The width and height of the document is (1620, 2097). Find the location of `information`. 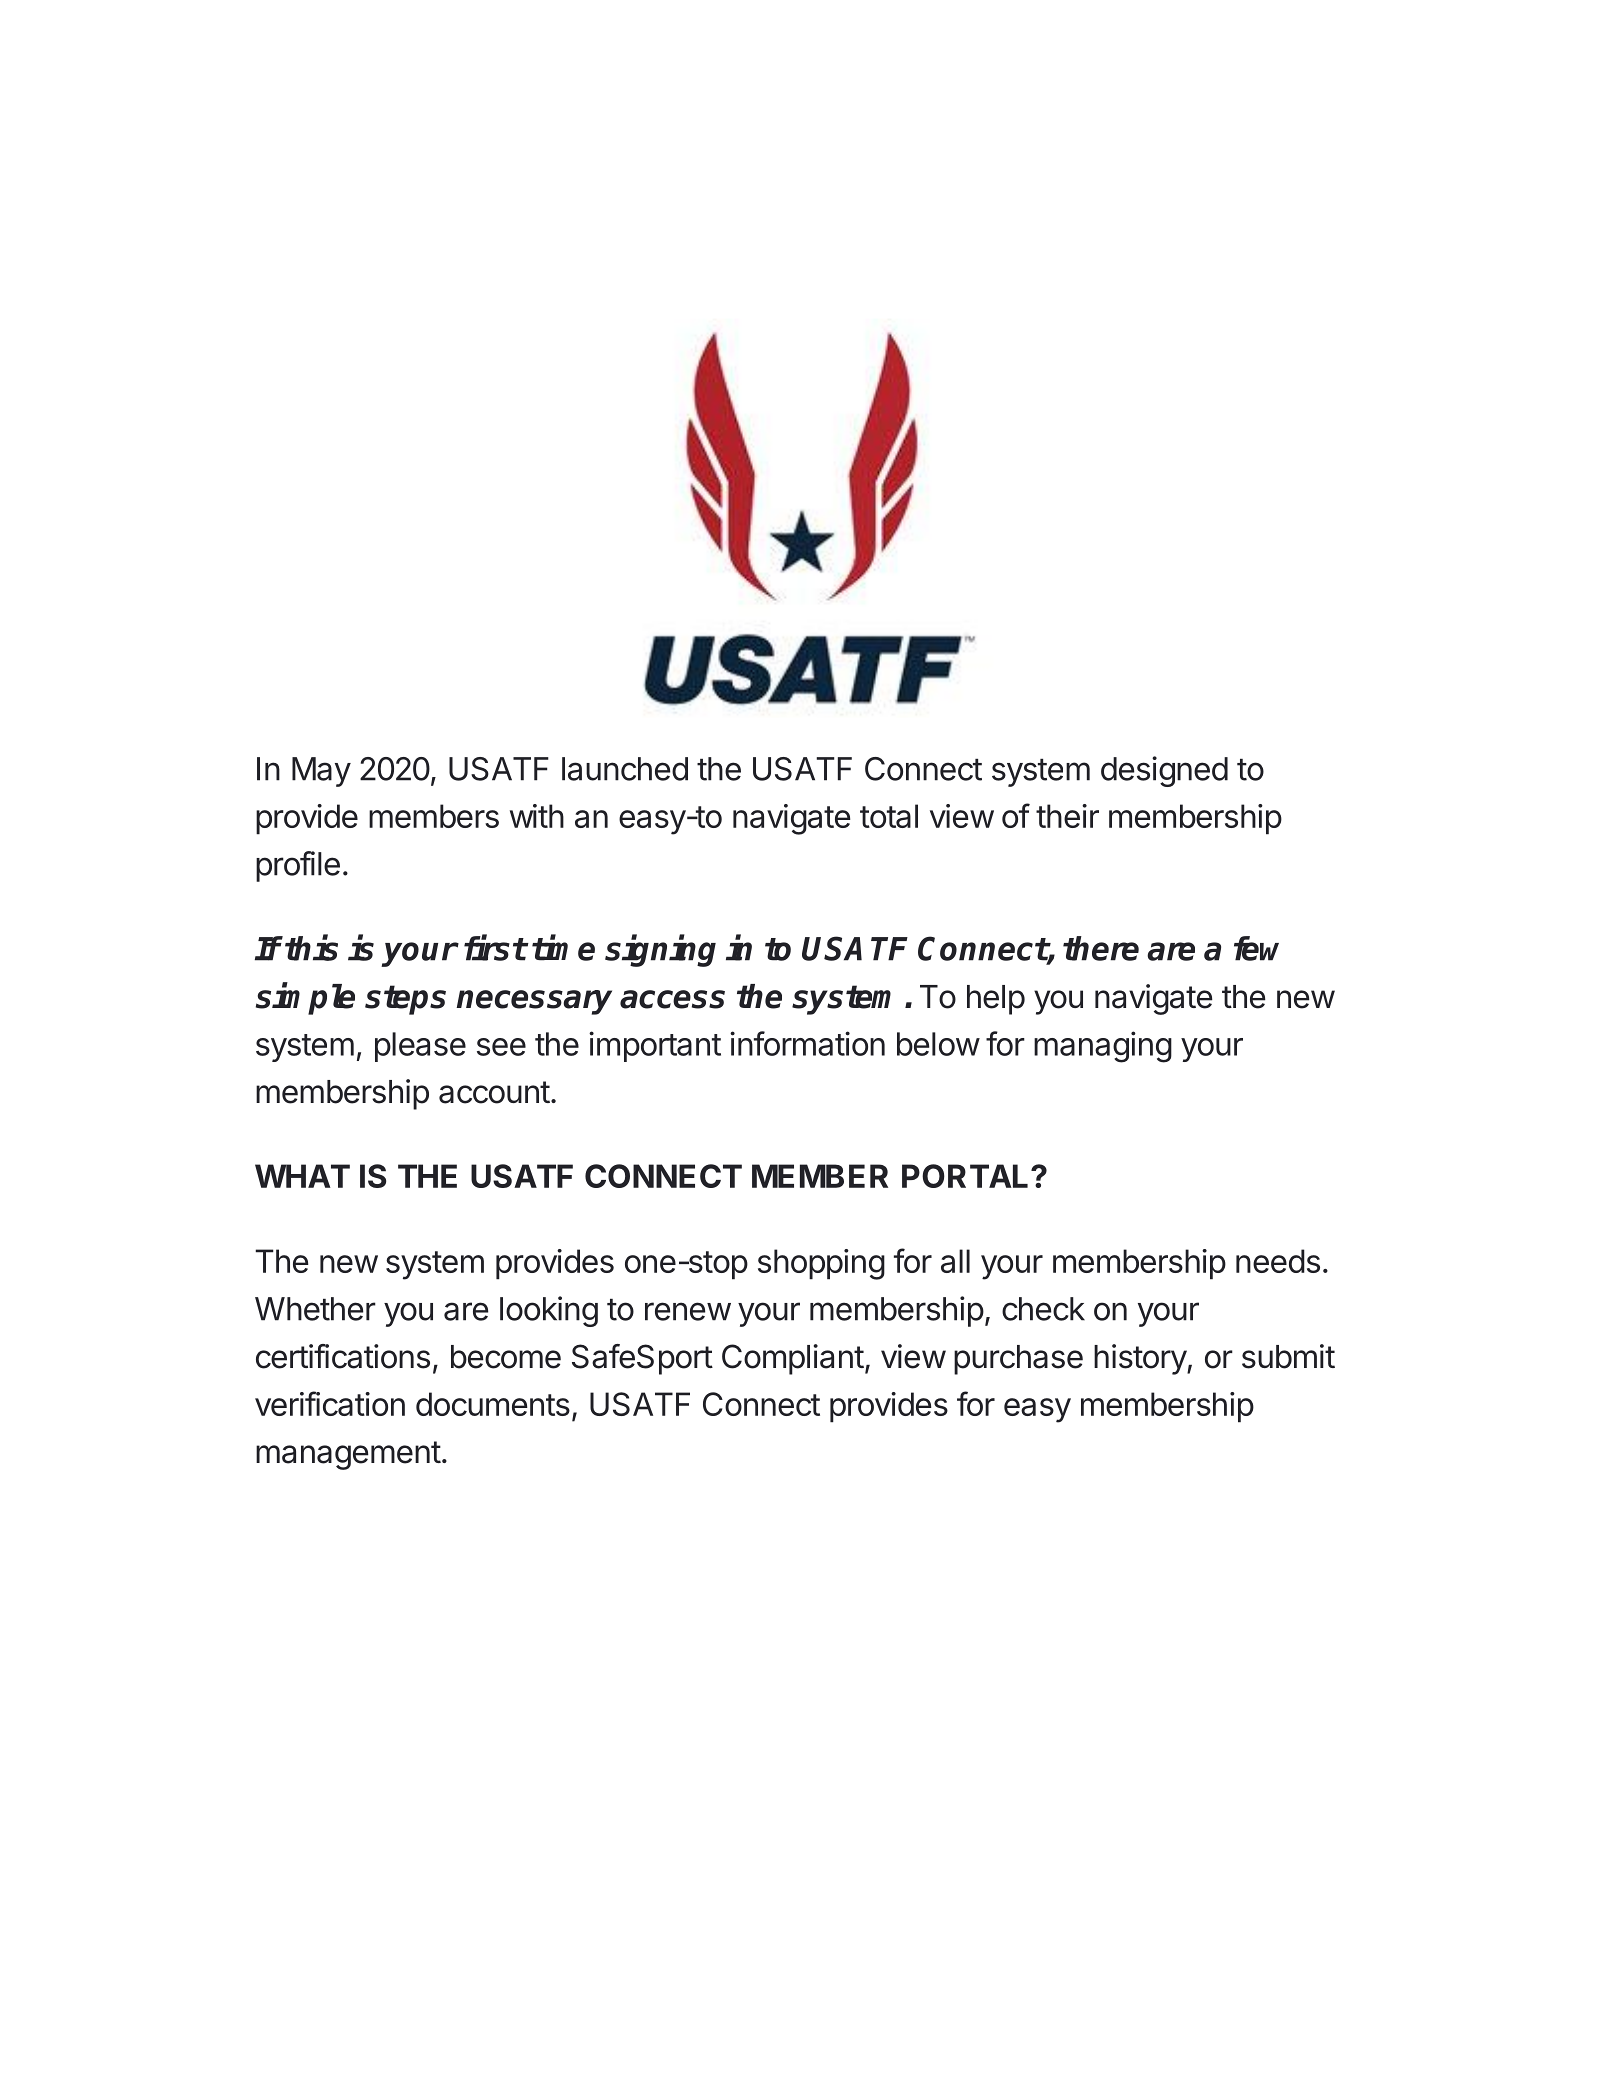

information is located at coordinates (807, 1043).
